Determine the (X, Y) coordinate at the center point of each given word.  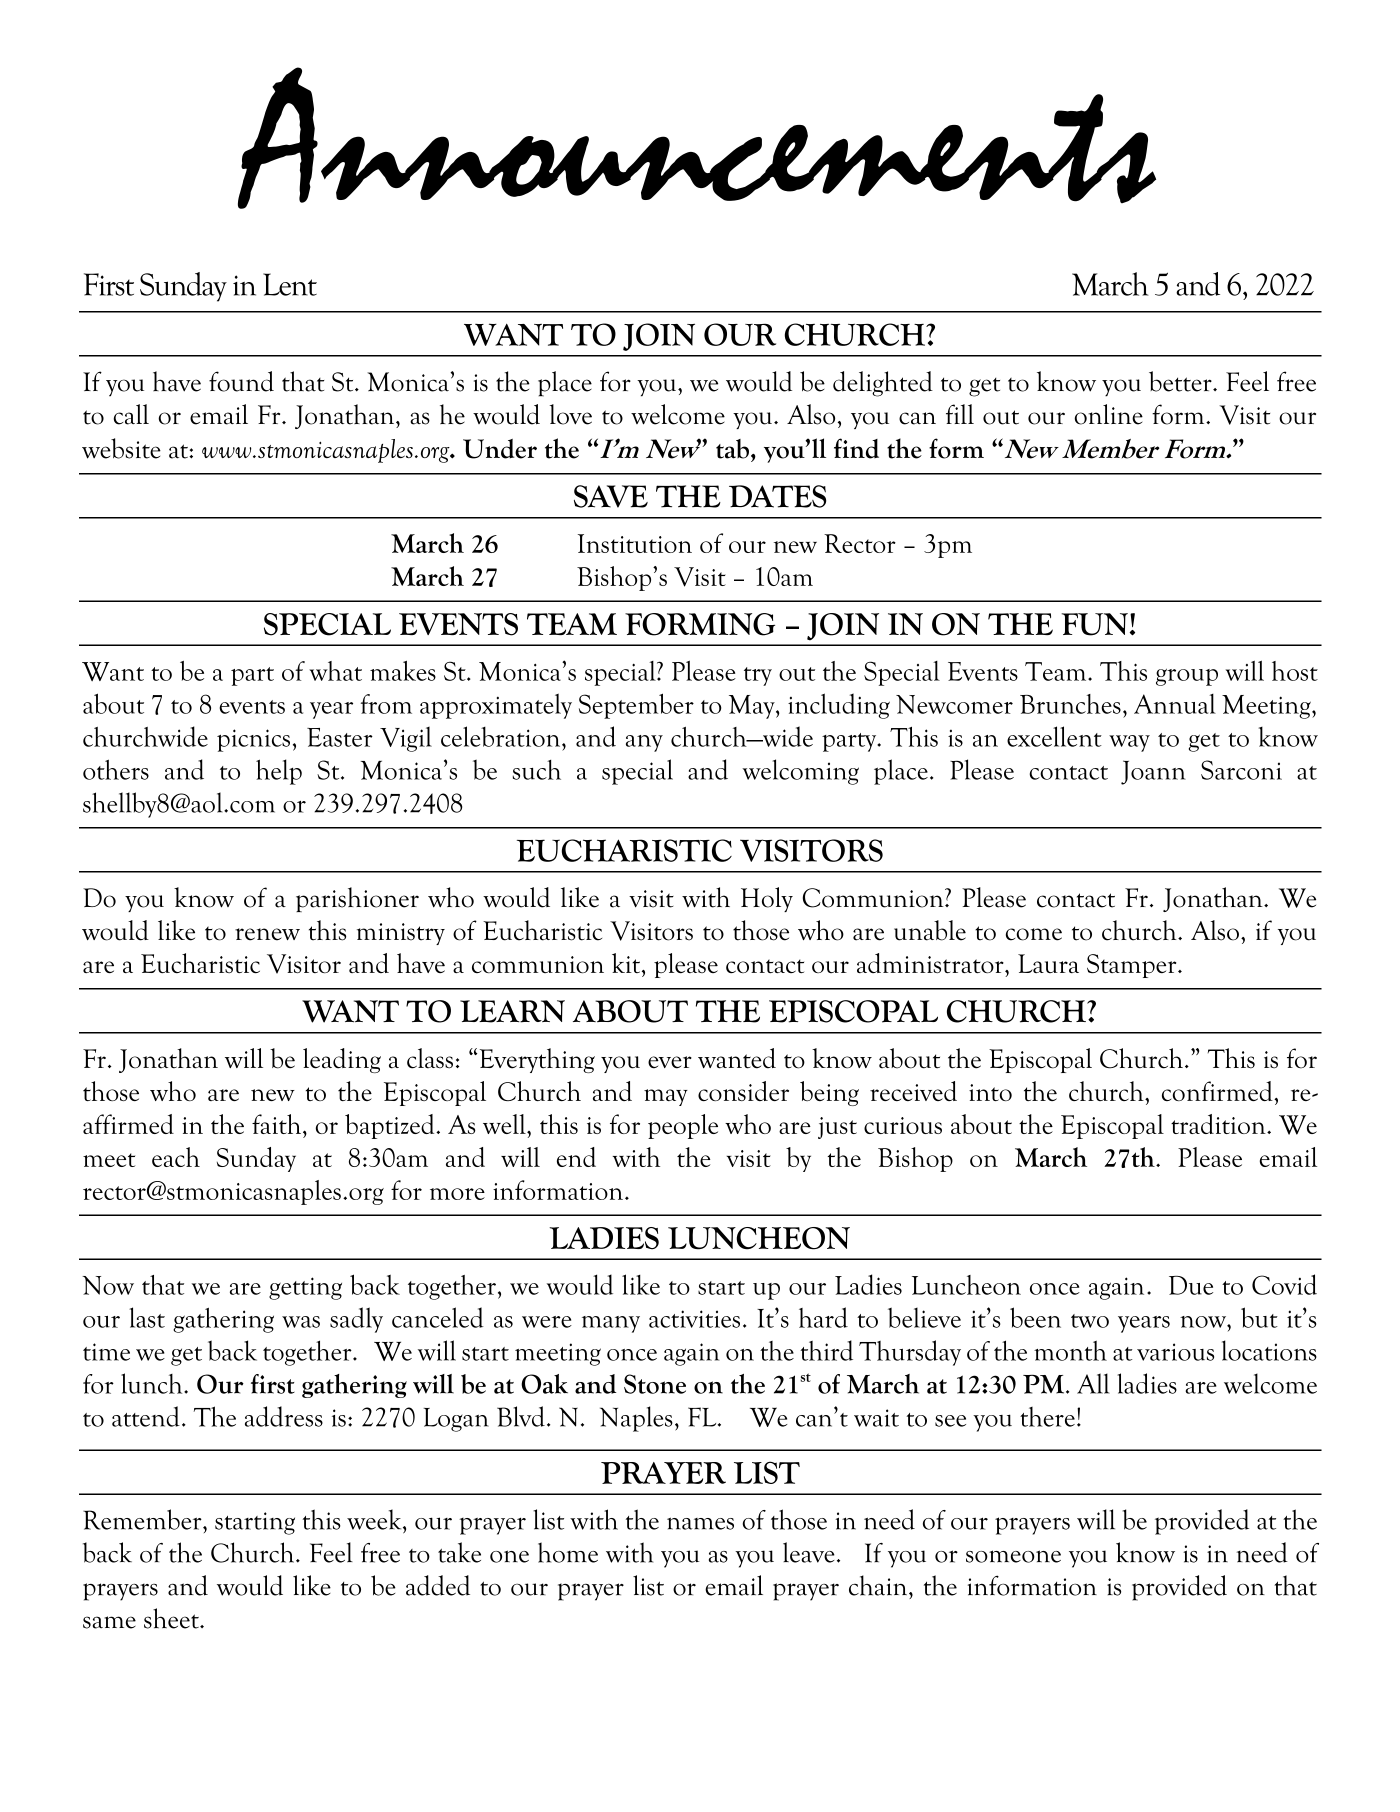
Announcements (697, 138)
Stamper (1133, 966)
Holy (767, 899)
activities (694, 1319)
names (700, 1523)
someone (1013, 1556)
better (1181, 381)
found (241, 381)
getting (305, 1288)
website (121, 448)
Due (1191, 1285)
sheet (172, 1618)
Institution (635, 543)
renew (267, 934)
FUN (1095, 624)
